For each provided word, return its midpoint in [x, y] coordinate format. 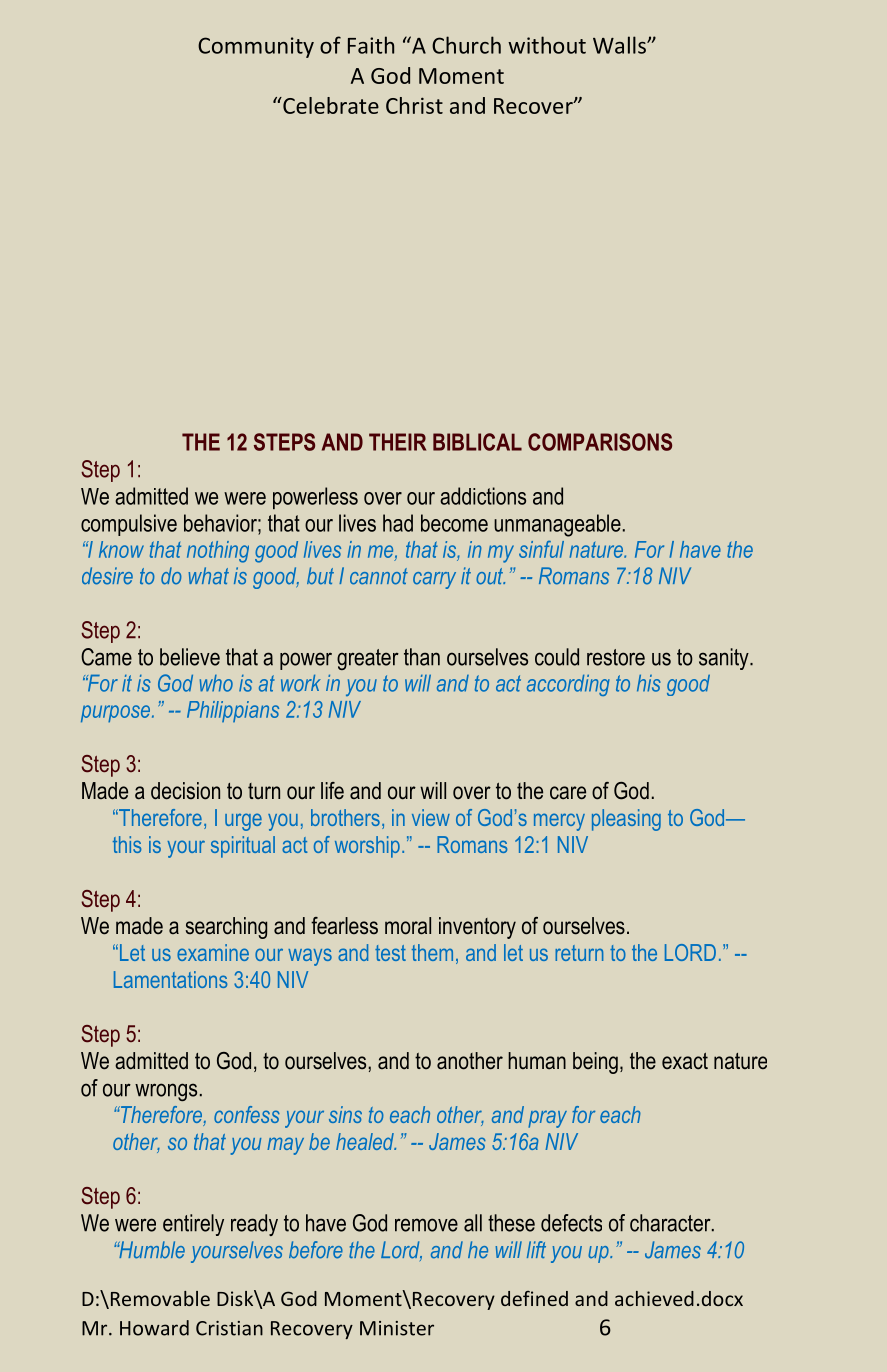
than [422, 657]
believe [190, 657]
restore [616, 657]
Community [256, 47]
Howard [154, 1328]
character [671, 1223]
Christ [414, 105]
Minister [397, 1328]
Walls [620, 45]
